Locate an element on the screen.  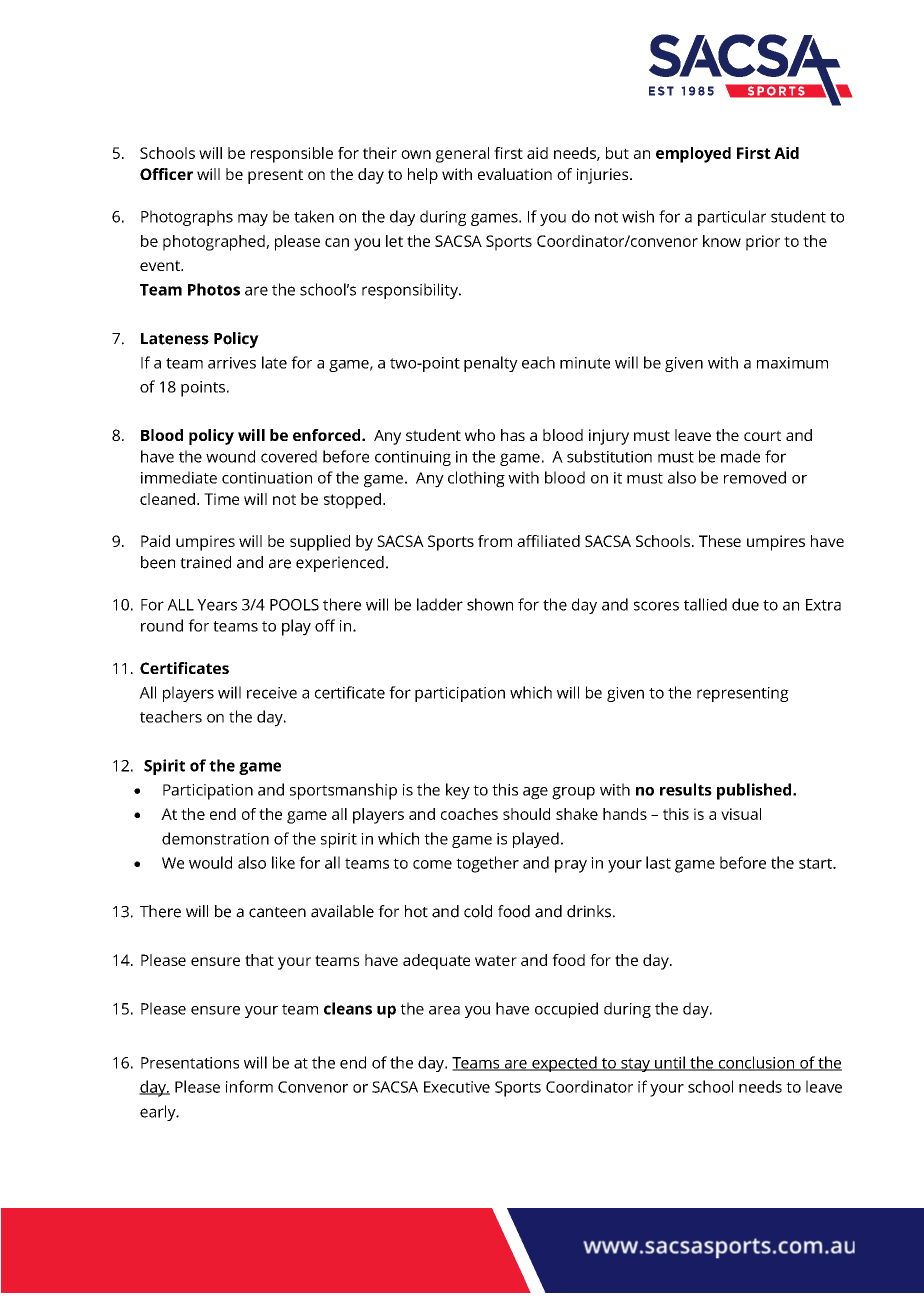
evaluation is located at coordinates (515, 174).
